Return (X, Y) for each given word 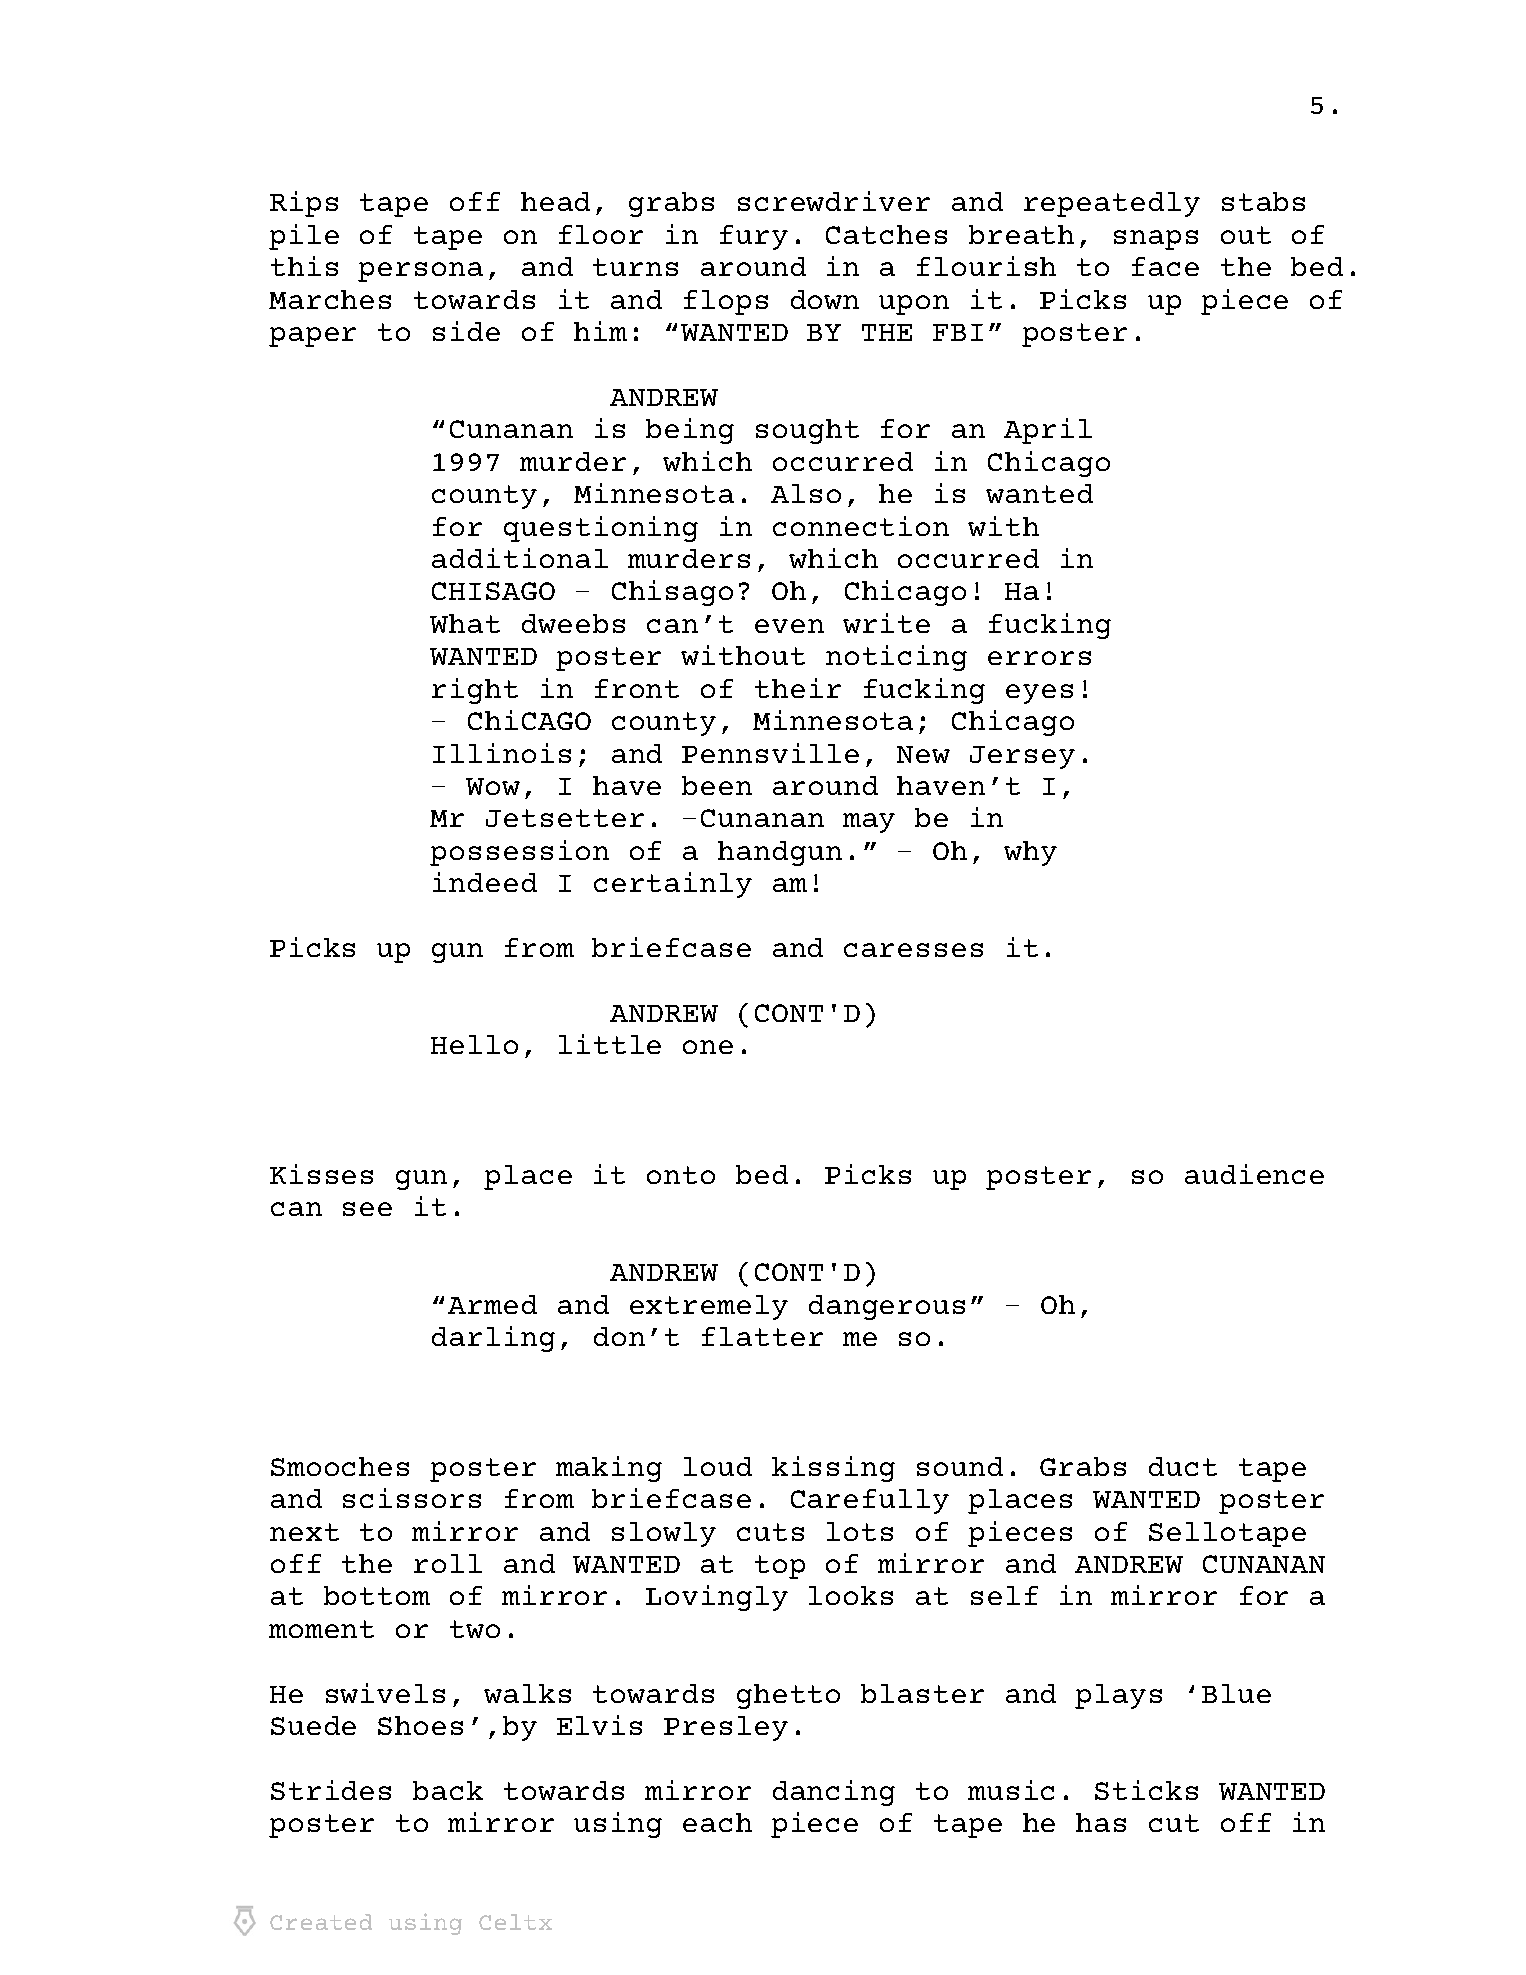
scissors (412, 1498)
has (1101, 1822)
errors (1039, 658)
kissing (833, 1469)
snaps (1156, 240)
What (465, 623)
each (717, 1822)
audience (1254, 1174)
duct (1183, 1466)
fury (754, 237)
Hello (474, 1044)
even (789, 626)
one (708, 1047)
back (448, 1790)
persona (420, 272)
